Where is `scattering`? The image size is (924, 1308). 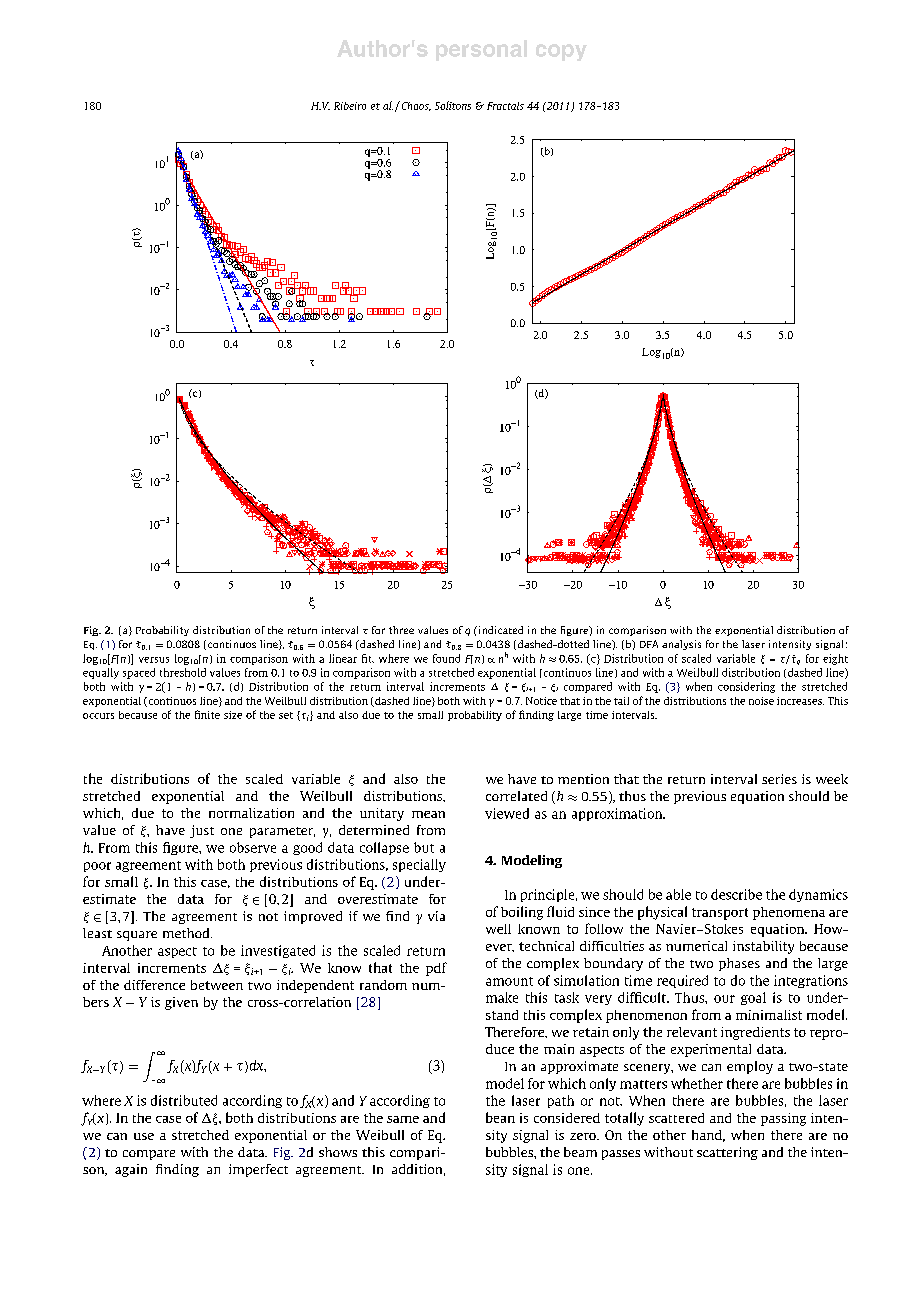
scattering is located at coordinates (727, 1153).
